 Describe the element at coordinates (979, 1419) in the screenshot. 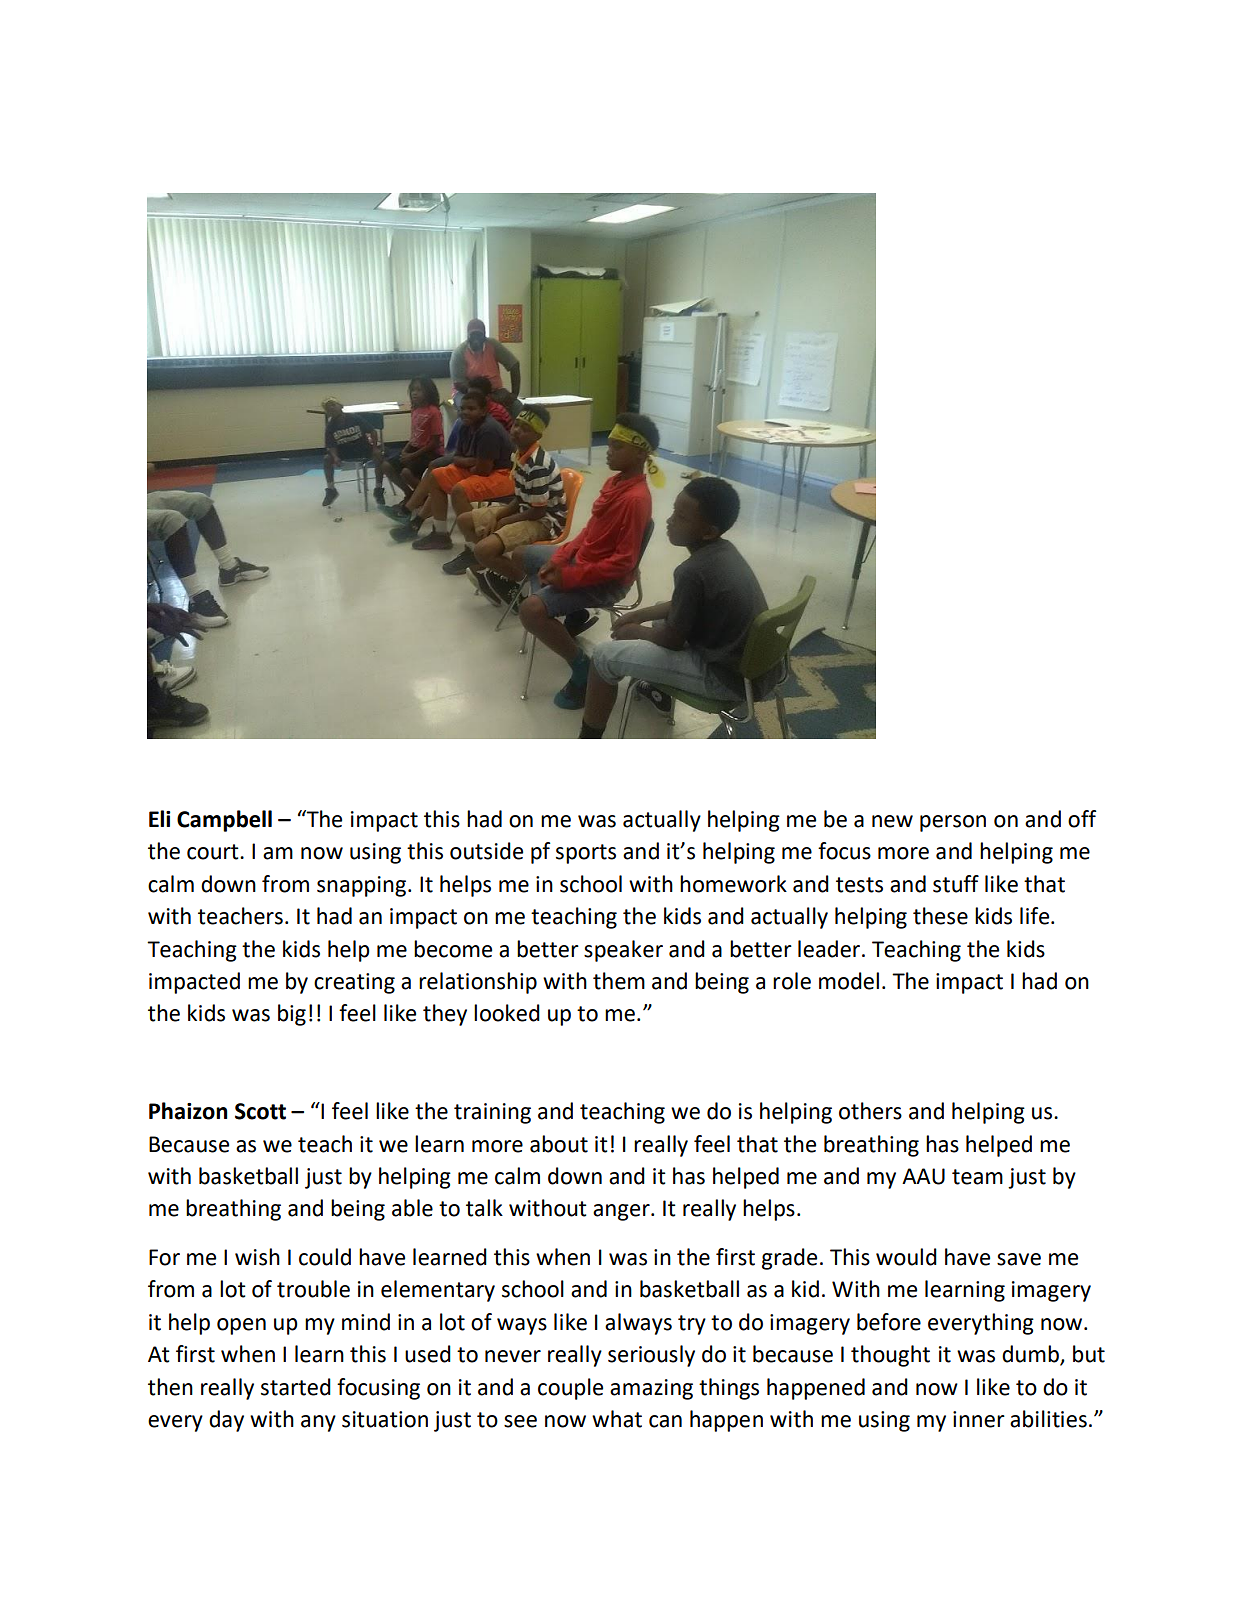

I see `inner` at that location.
